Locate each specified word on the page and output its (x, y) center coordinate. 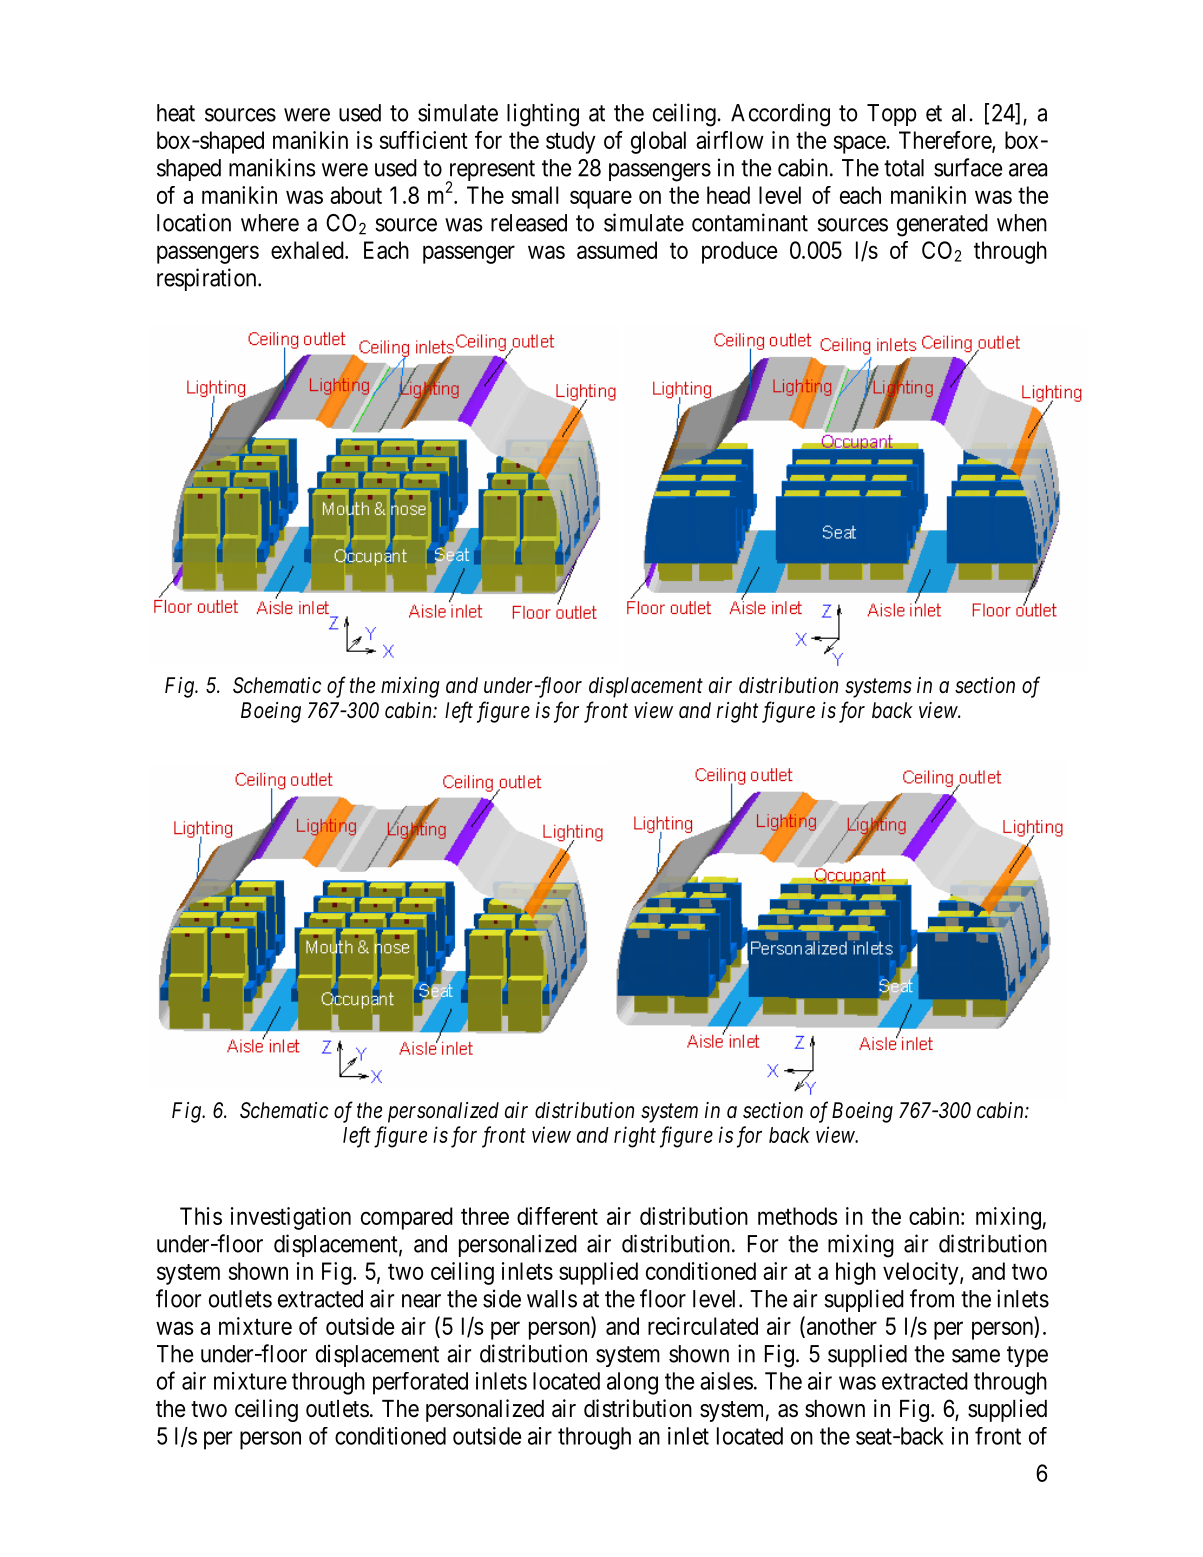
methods (797, 1216)
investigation (291, 1218)
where (270, 223)
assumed (617, 250)
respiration (208, 279)
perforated (420, 1383)
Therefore (946, 141)
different (557, 1216)
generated (942, 225)
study (571, 142)
